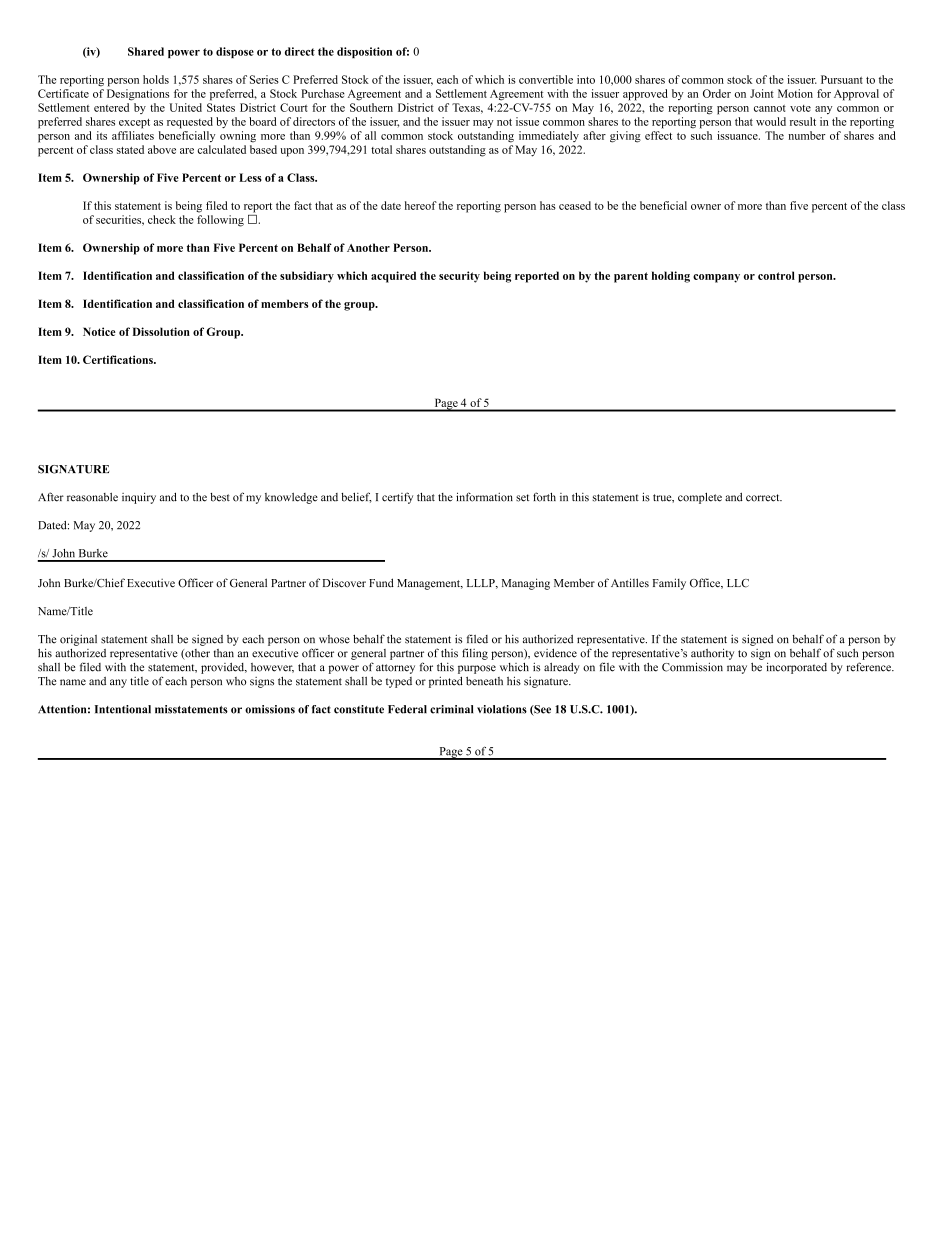 The height and width of the screenshot is (1233, 952). Describe the element at coordinates (762, 93) in the screenshot. I see `Joint` at that location.
